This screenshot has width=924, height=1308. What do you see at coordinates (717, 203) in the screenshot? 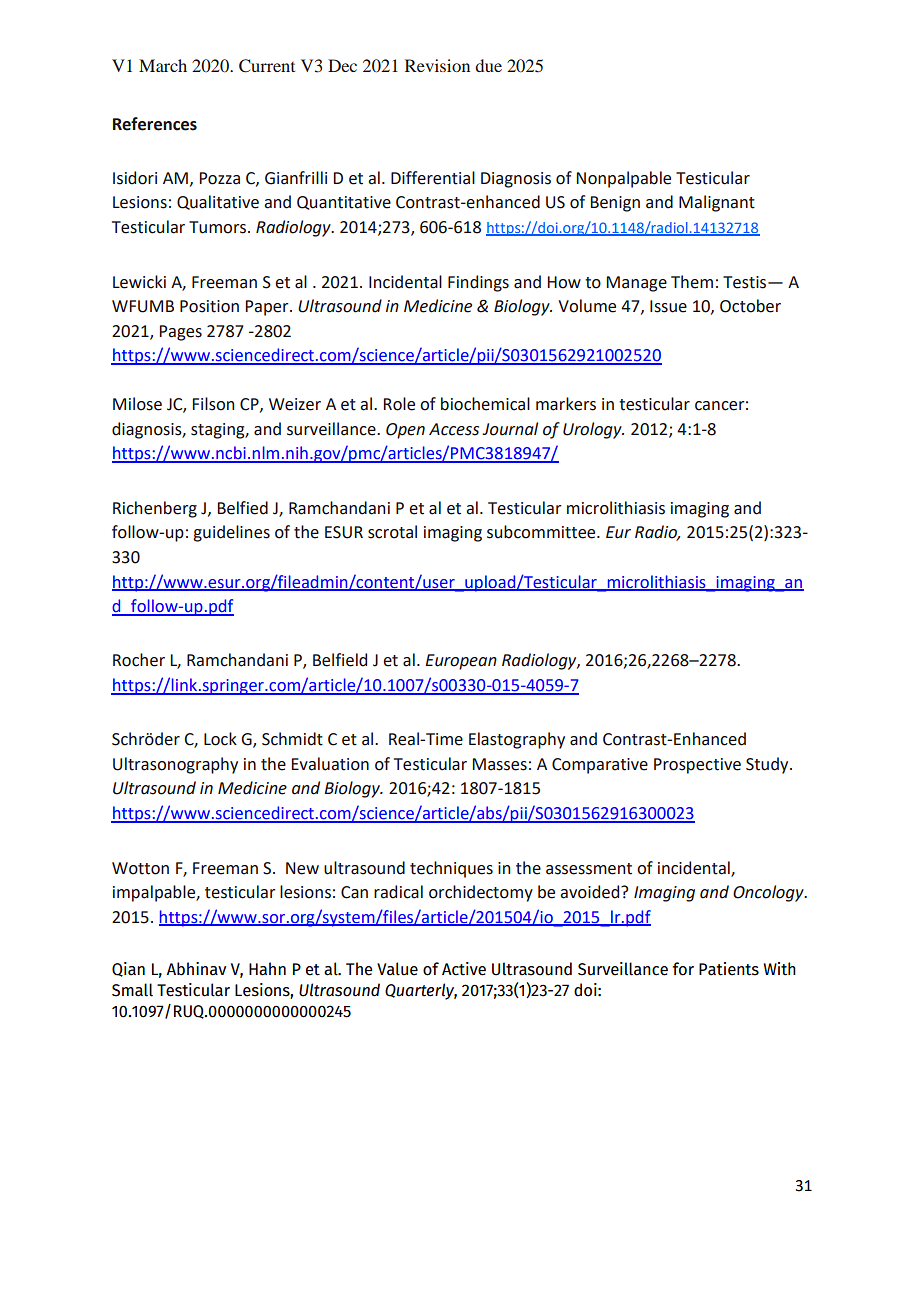
I see `Malignant` at bounding box center [717, 203].
